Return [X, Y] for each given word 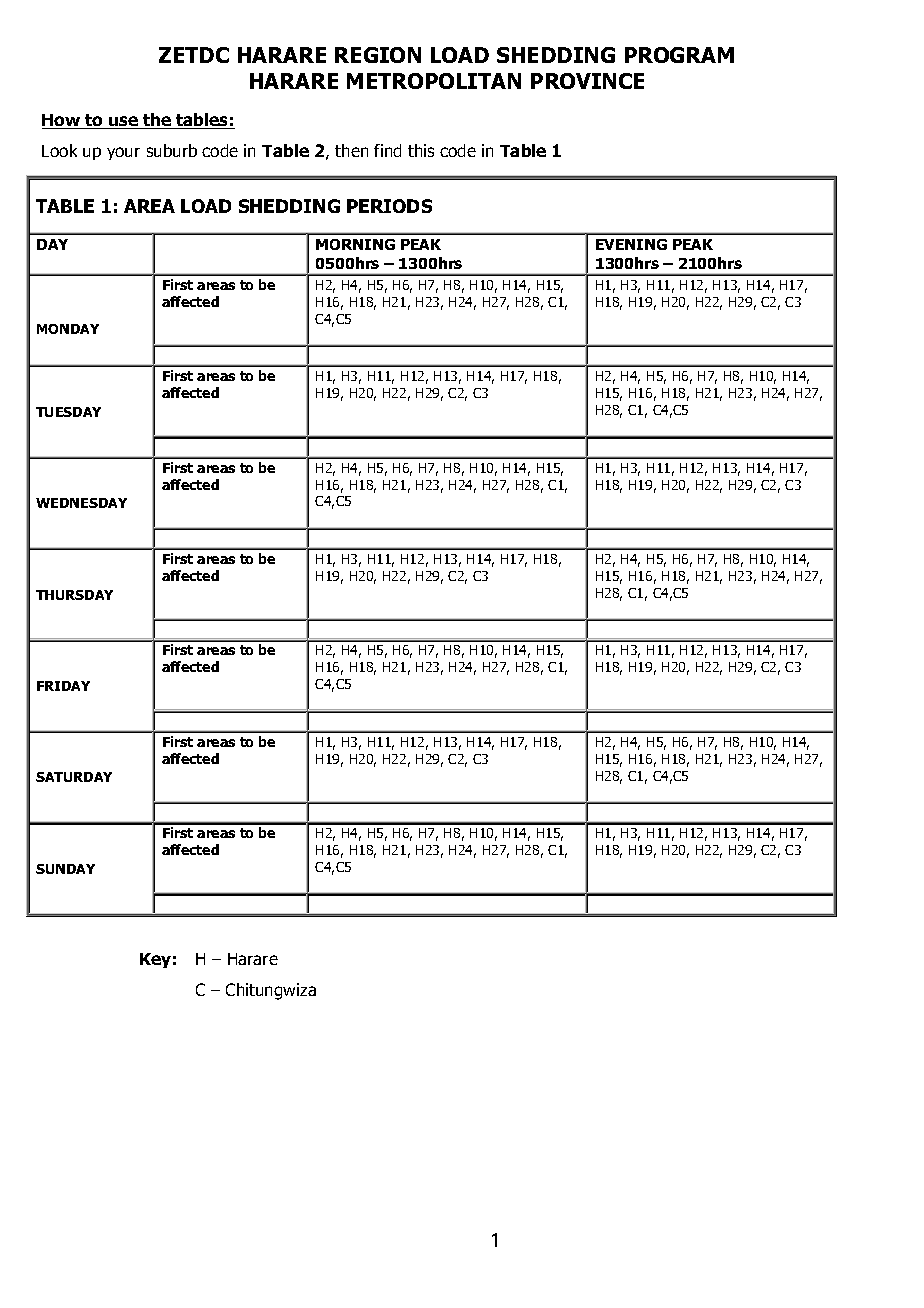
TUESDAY [68, 412]
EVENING [631, 244]
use [123, 122]
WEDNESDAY [81, 503]
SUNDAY [65, 869]
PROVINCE [587, 81]
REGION [378, 55]
